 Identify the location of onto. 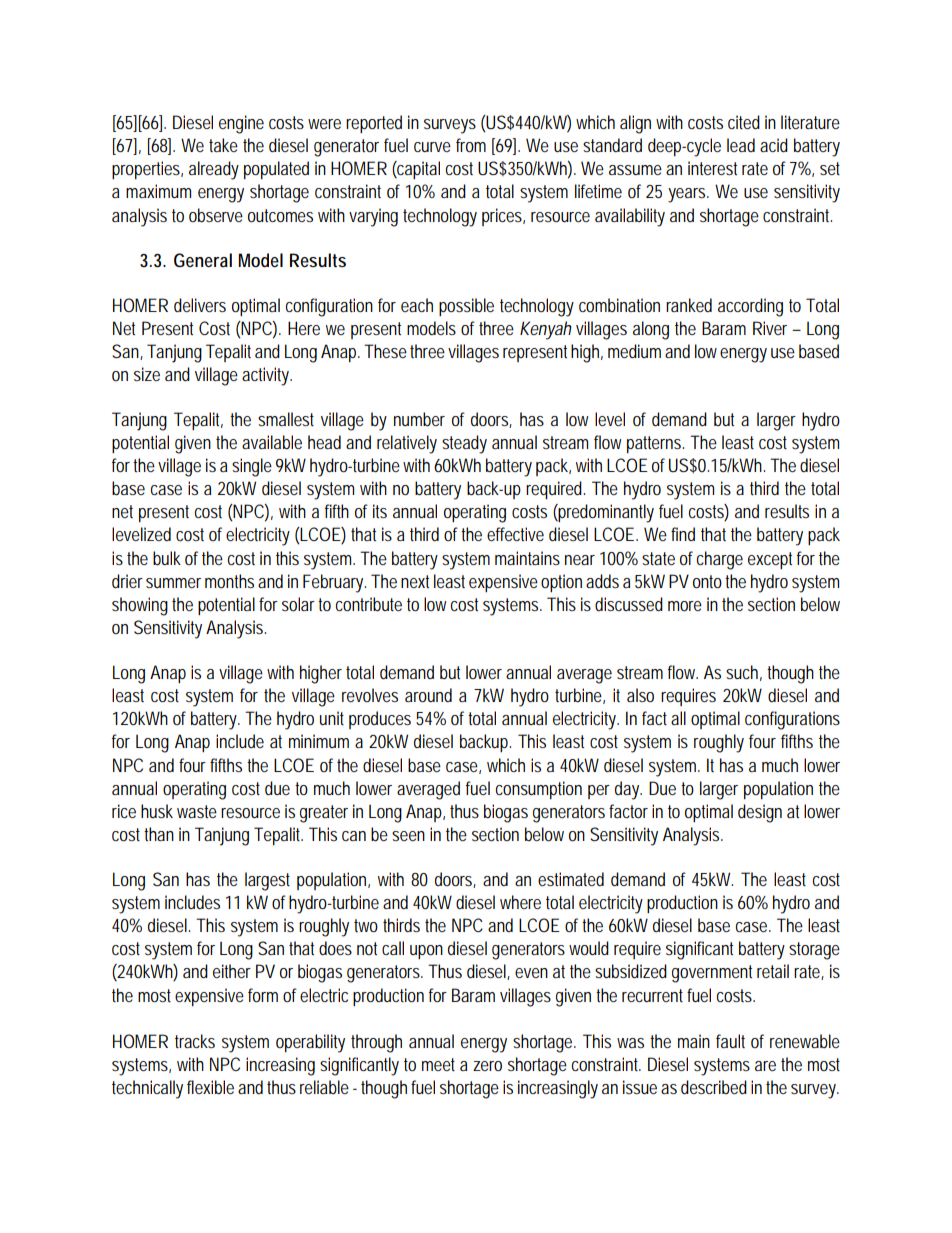
(707, 581).
